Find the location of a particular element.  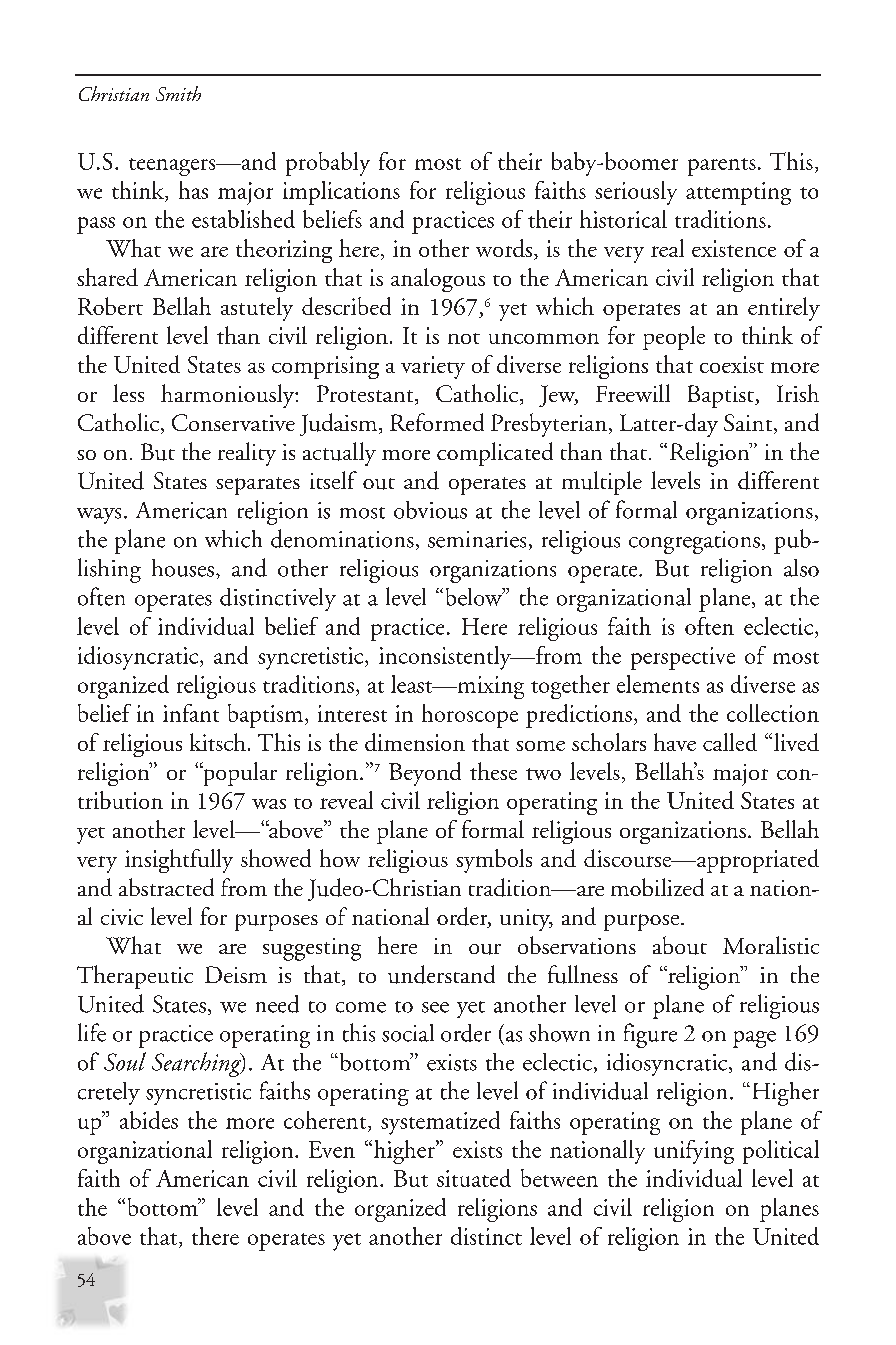

parents is located at coordinates (722, 167).
